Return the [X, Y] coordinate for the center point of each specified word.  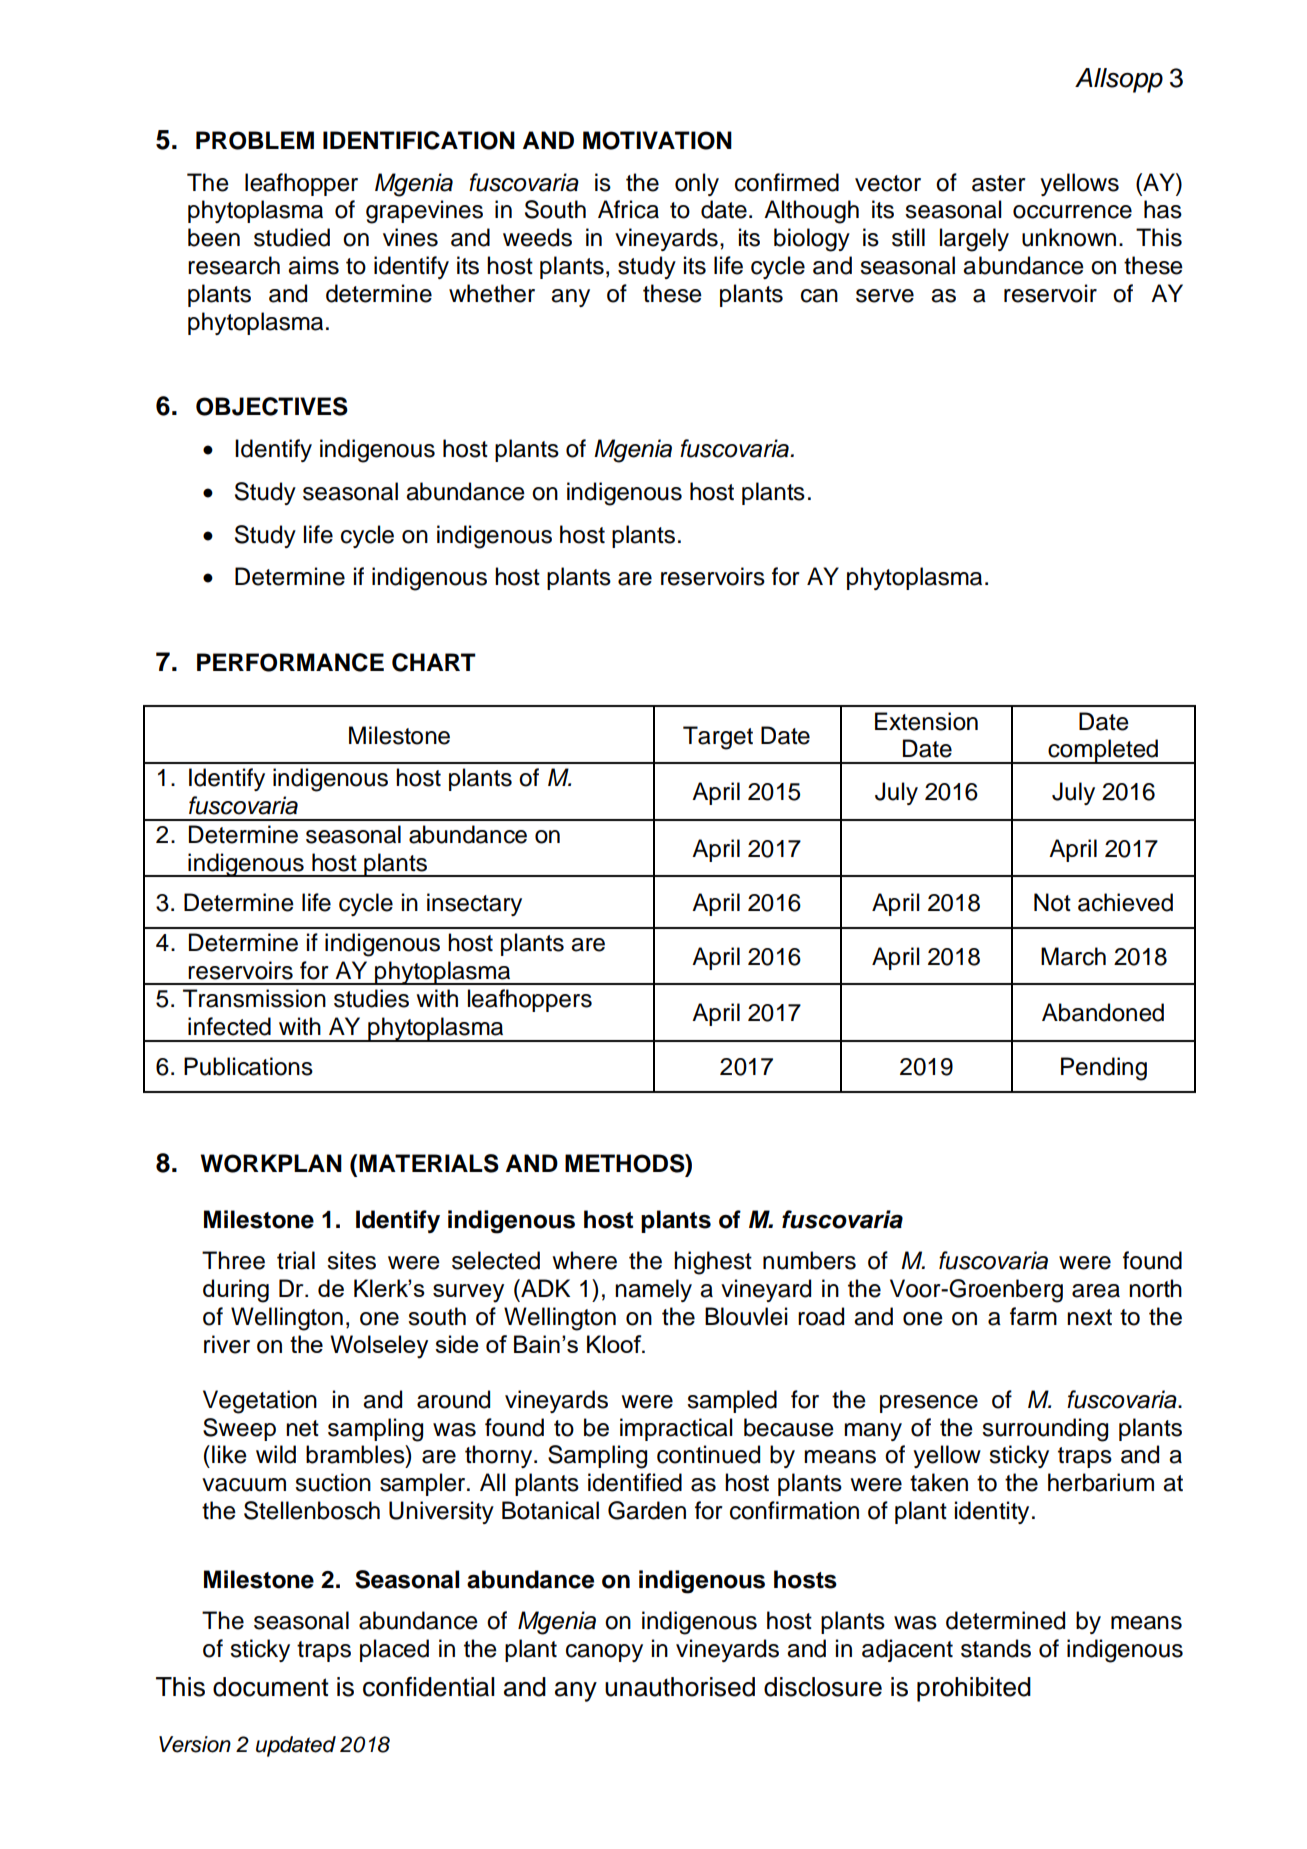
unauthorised [680, 1687]
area [1096, 1291]
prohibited [974, 1689]
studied [292, 237]
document [271, 1687]
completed [1103, 751]
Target [718, 738]
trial [296, 1260]
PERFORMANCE [290, 662]
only [697, 184]
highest [713, 1263]
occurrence [1072, 212]
